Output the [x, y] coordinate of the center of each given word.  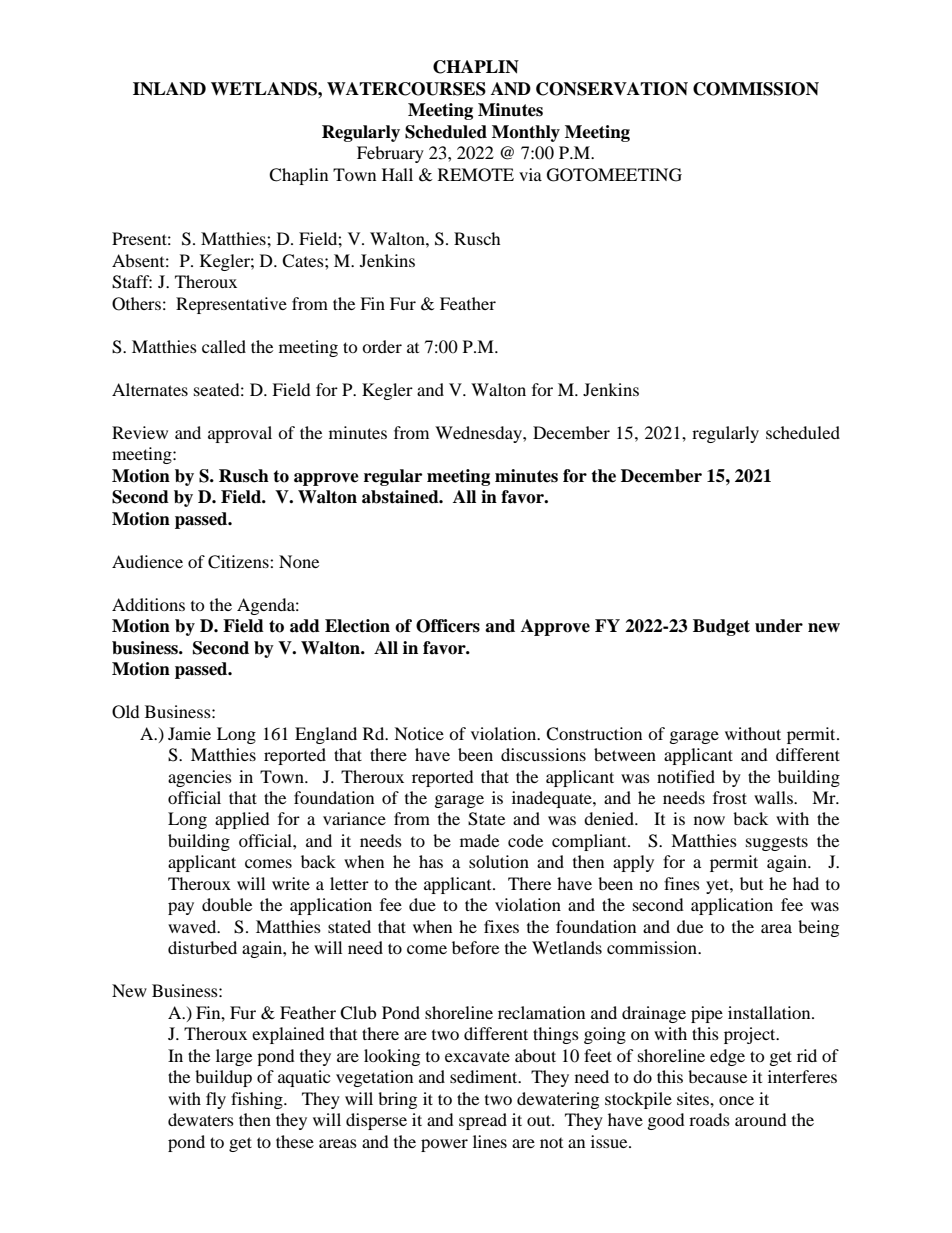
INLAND [169, 89]
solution [499, 861]
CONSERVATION [612, 89]
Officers [448, 626]
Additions [148, 604]
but [751, 883]
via [530, 174]
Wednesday [479, 434]
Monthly [526, 133]
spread [483, 1121]
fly [216, 1100]
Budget [721, 627]
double [227, 904]
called [224, 346]
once [736, 1100]
